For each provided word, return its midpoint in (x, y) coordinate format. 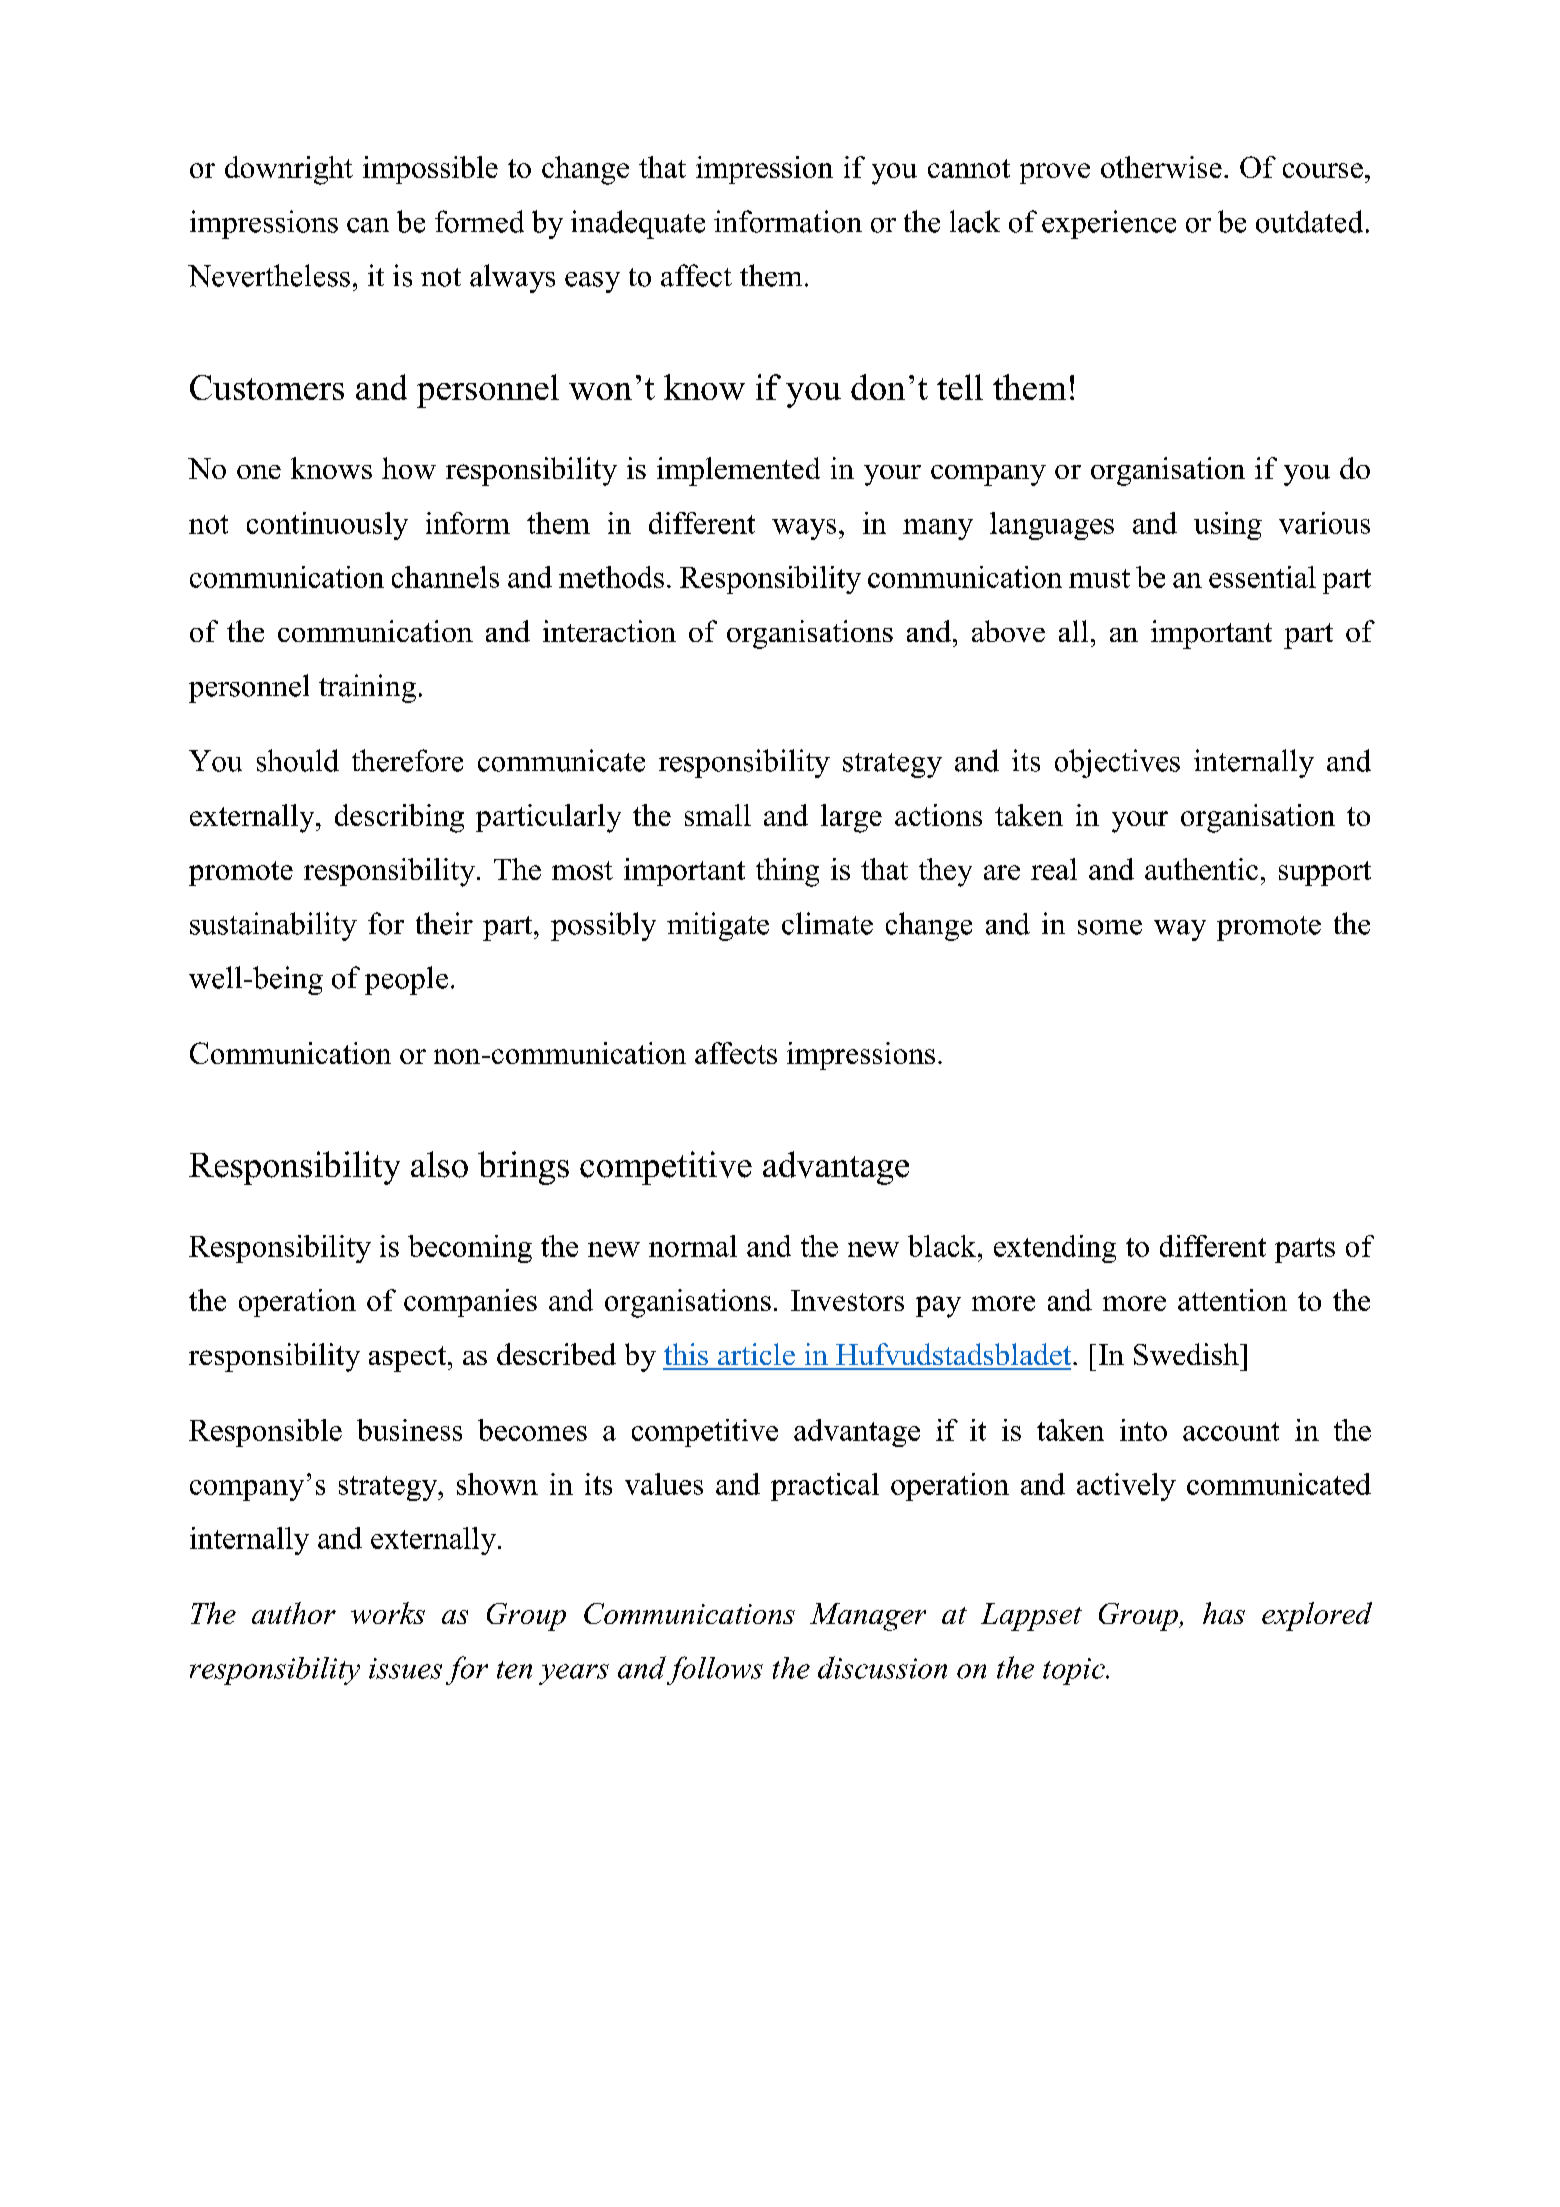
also (439, 1164)
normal (693, 1246)
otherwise (1161, 167)
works (388, 1613)
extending (1055, 1249)
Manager (868, 1617)
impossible (430, 170)
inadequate (638, 224)
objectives (1117, 763)
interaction (609, 631)
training (367, 688)
